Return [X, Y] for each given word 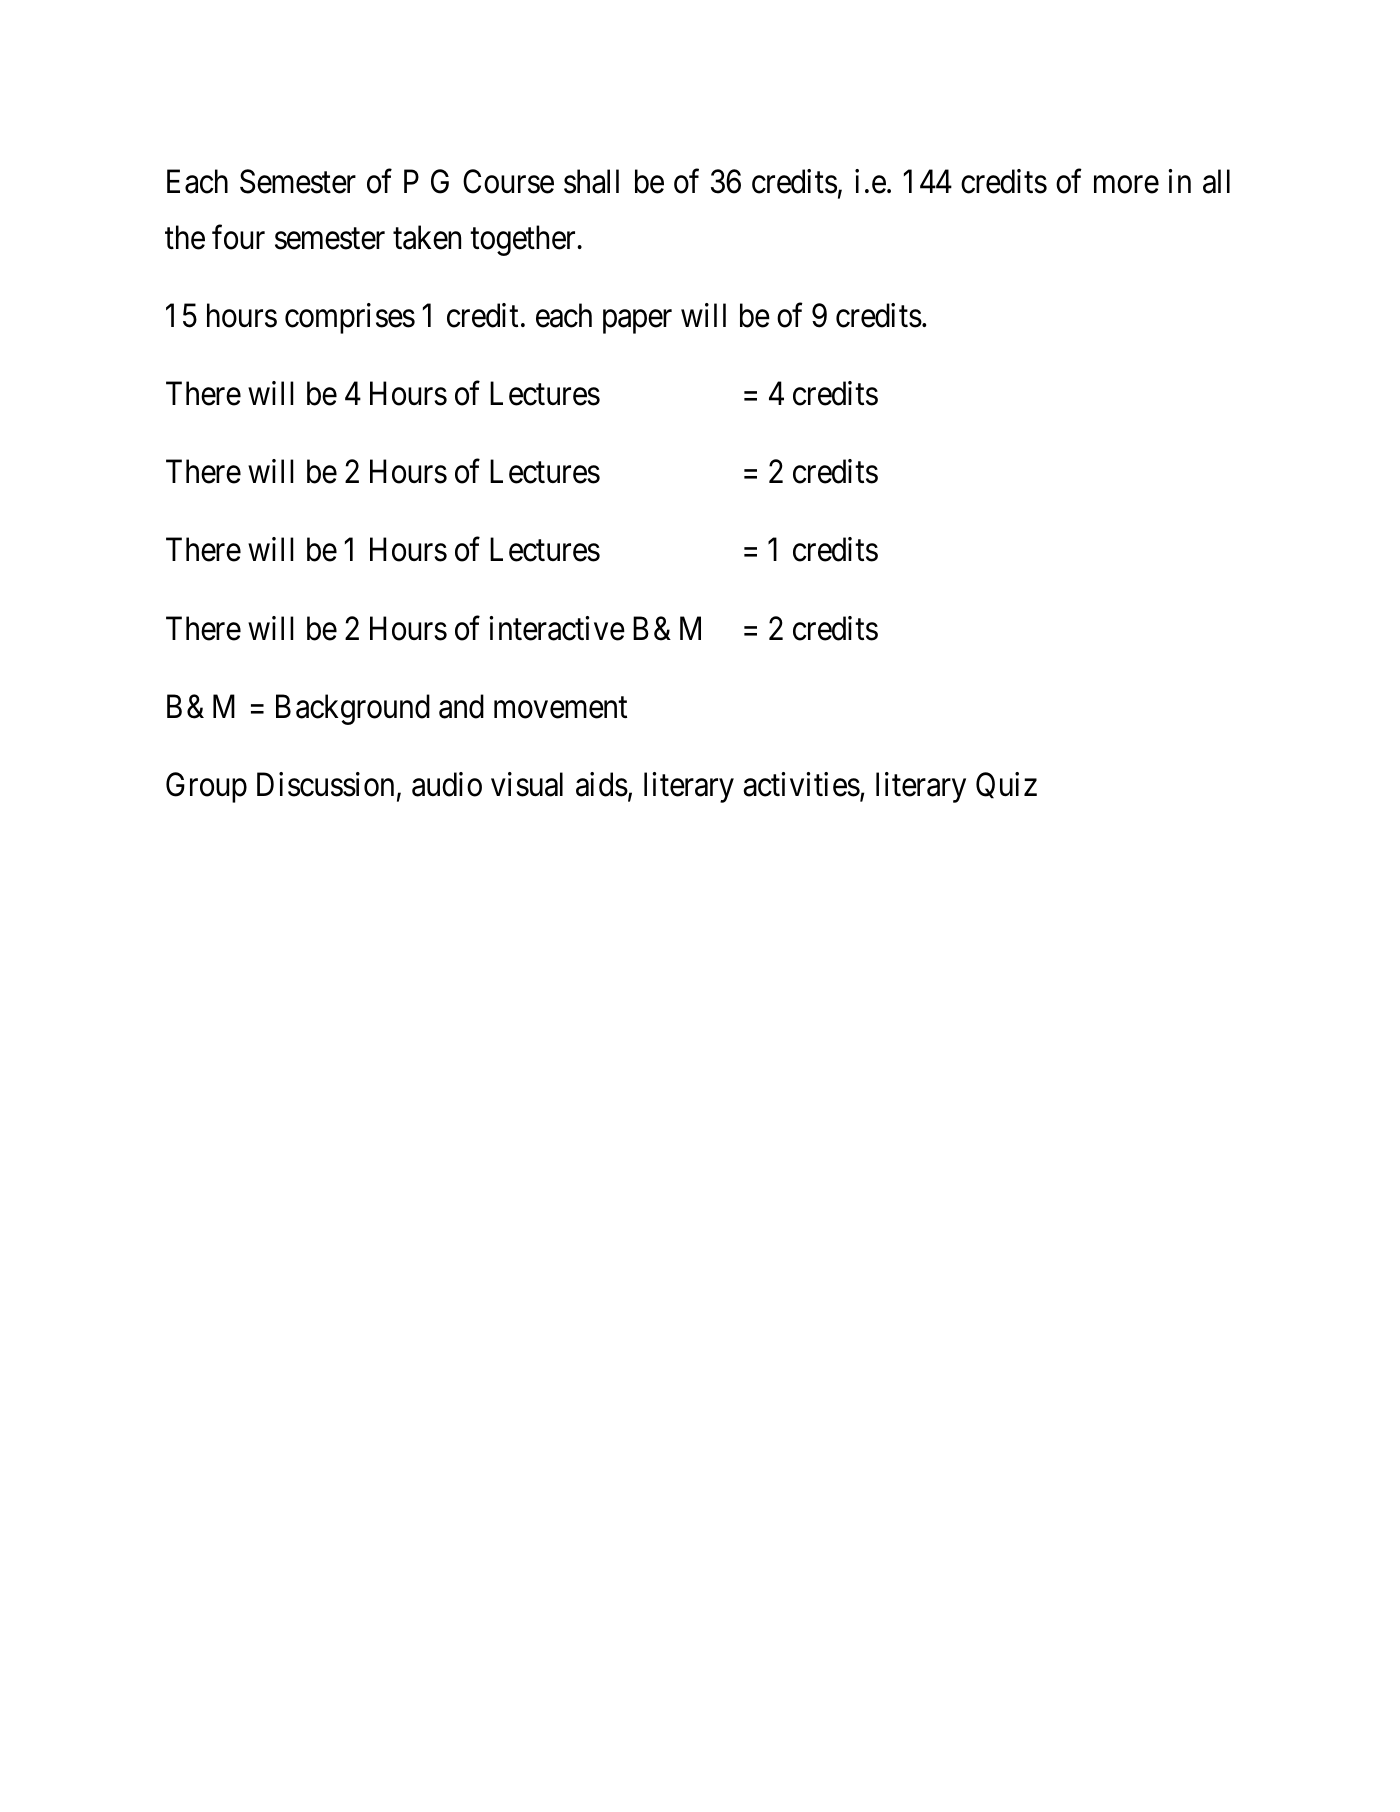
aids [602, 784]
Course [508, 182]
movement [560, 708]
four [238, 237]
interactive [557, 628]
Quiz [1006, 785]
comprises [350, 318]
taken [427, 237]
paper [637, 322]
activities [801, 784]
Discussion [325, 784]
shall [591, 181]
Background [353, 709]
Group [206, 787]
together [524, 240]
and [461, 706]
